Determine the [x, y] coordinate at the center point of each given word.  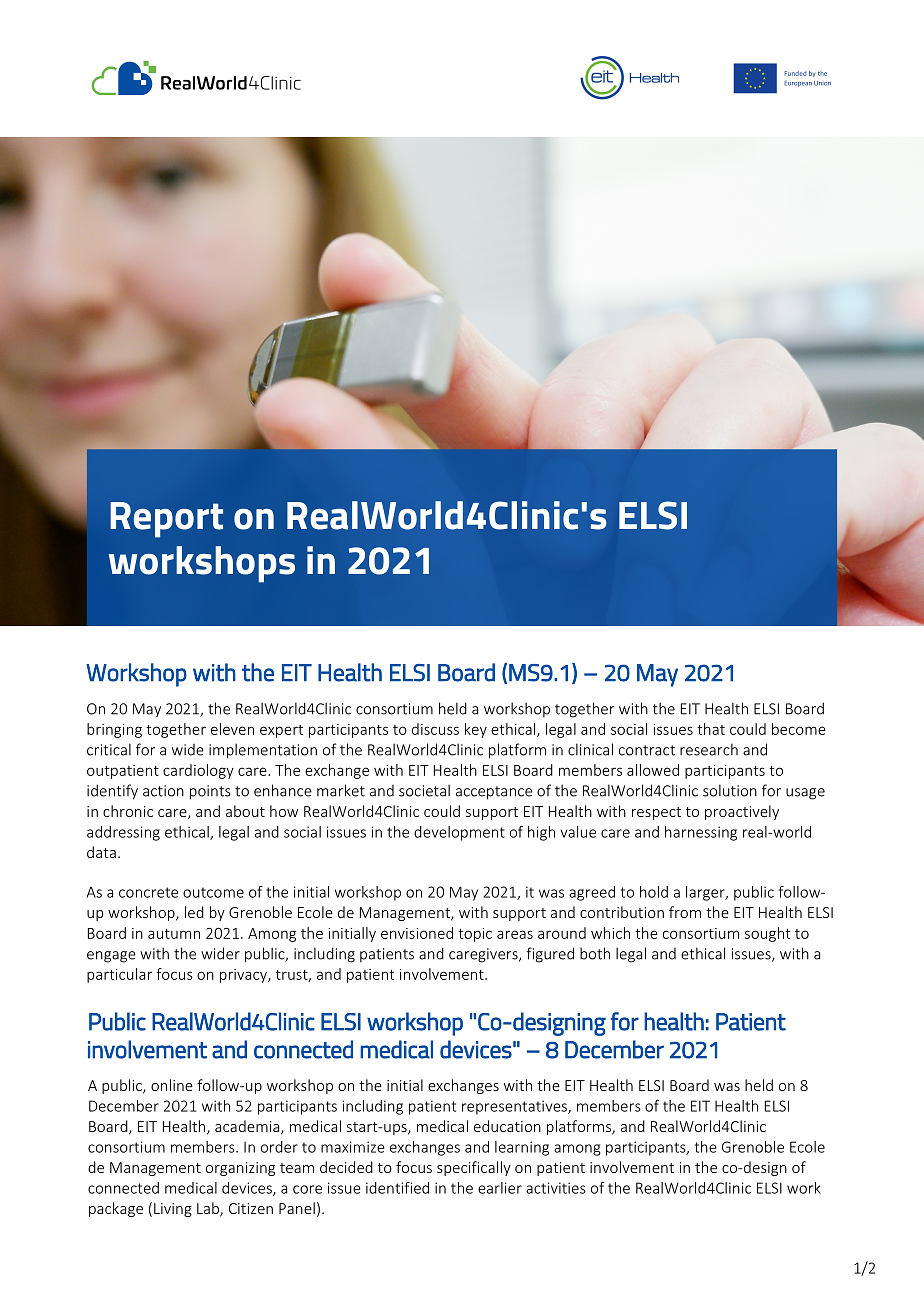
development [459, 833]
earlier [500, 1188]
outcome [213, 892]
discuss [435, 729]
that [711, 729]
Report [166, 520]
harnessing [701, 833]
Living [173, 1210]
